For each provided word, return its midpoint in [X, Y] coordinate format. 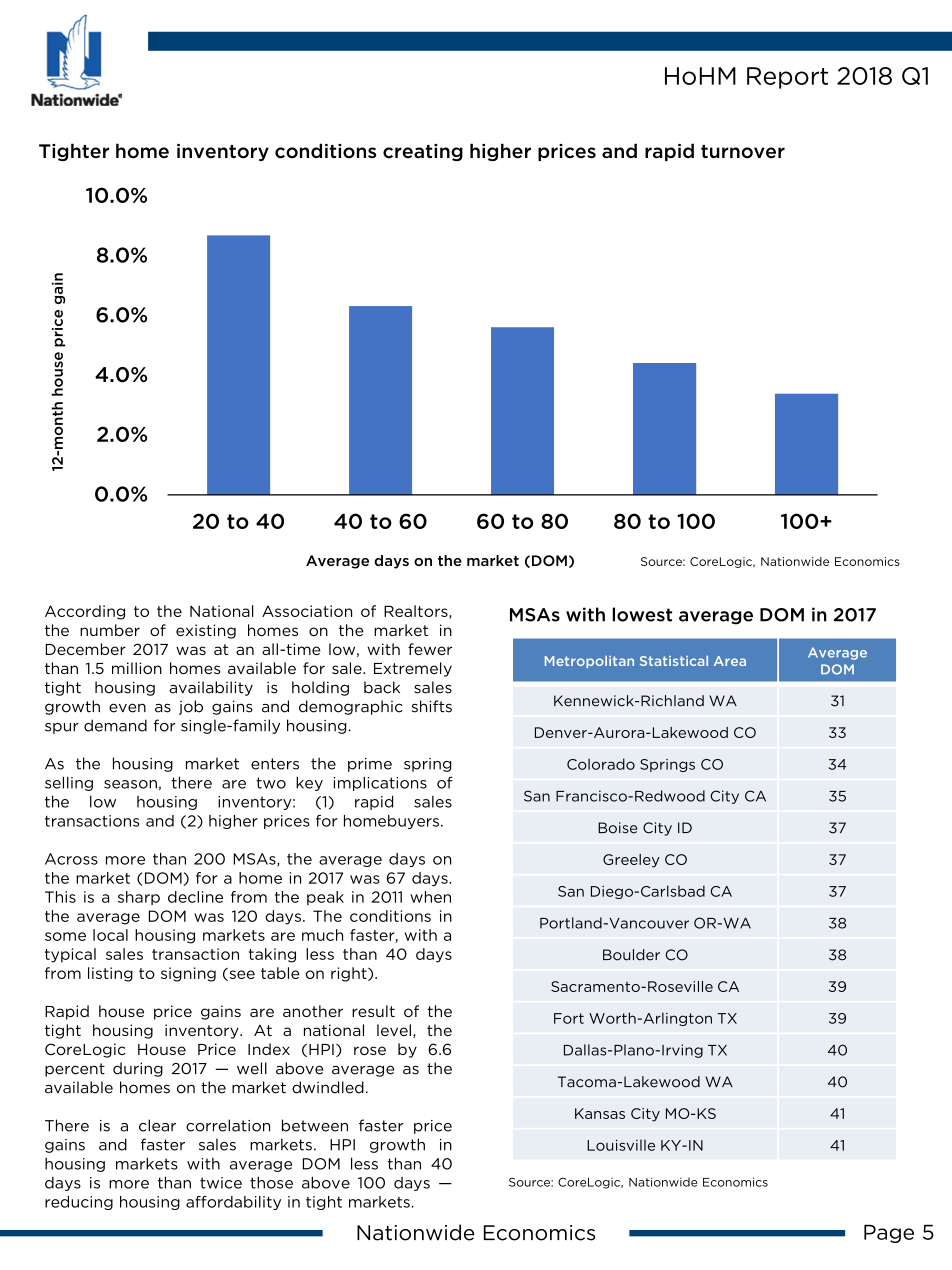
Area [730, 661]
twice [221, 1183]
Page [889, 1234]
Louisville [621, 1145]
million [137, 668]
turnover [743, 152]
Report [787, 78]
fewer [430, 649]
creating [423, 152]
